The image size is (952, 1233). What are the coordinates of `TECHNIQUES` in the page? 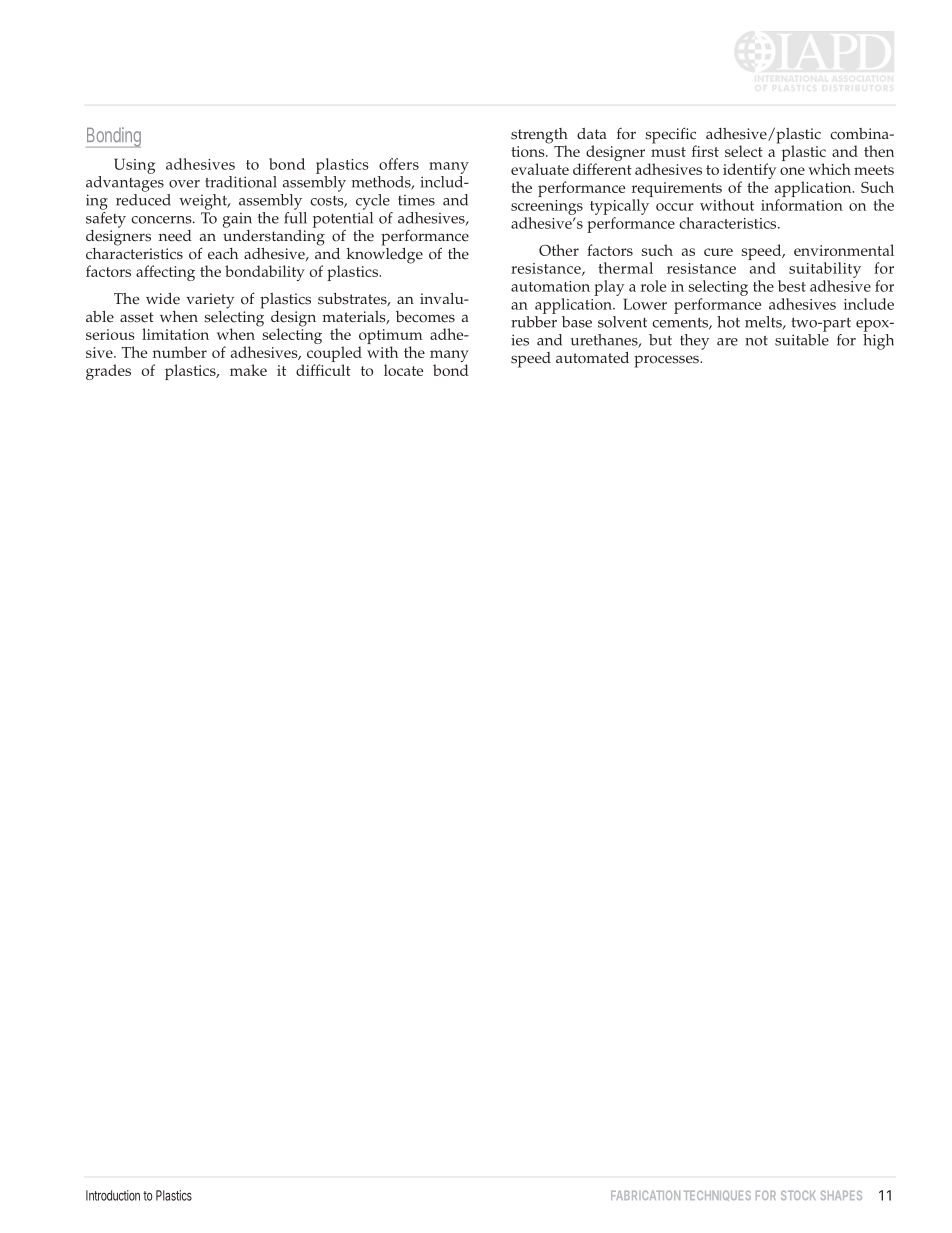 It's located at (717, 1195).
